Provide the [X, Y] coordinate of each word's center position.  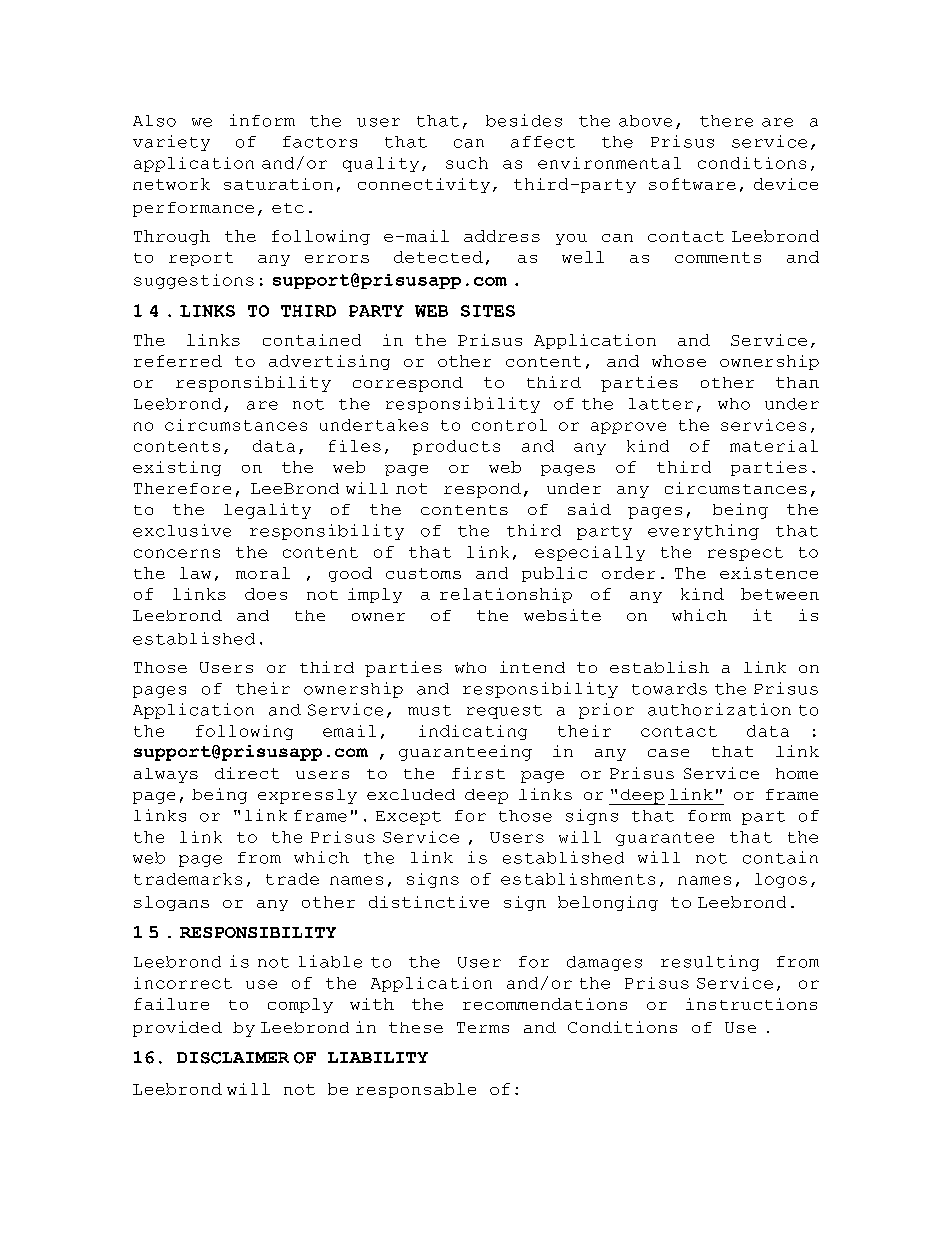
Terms [483, 1027]
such [467, 163]
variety [171, 143]
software [692, 184]
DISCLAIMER [233, 1058]
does [266, 594]
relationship [506, 595]
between [780, 594]
